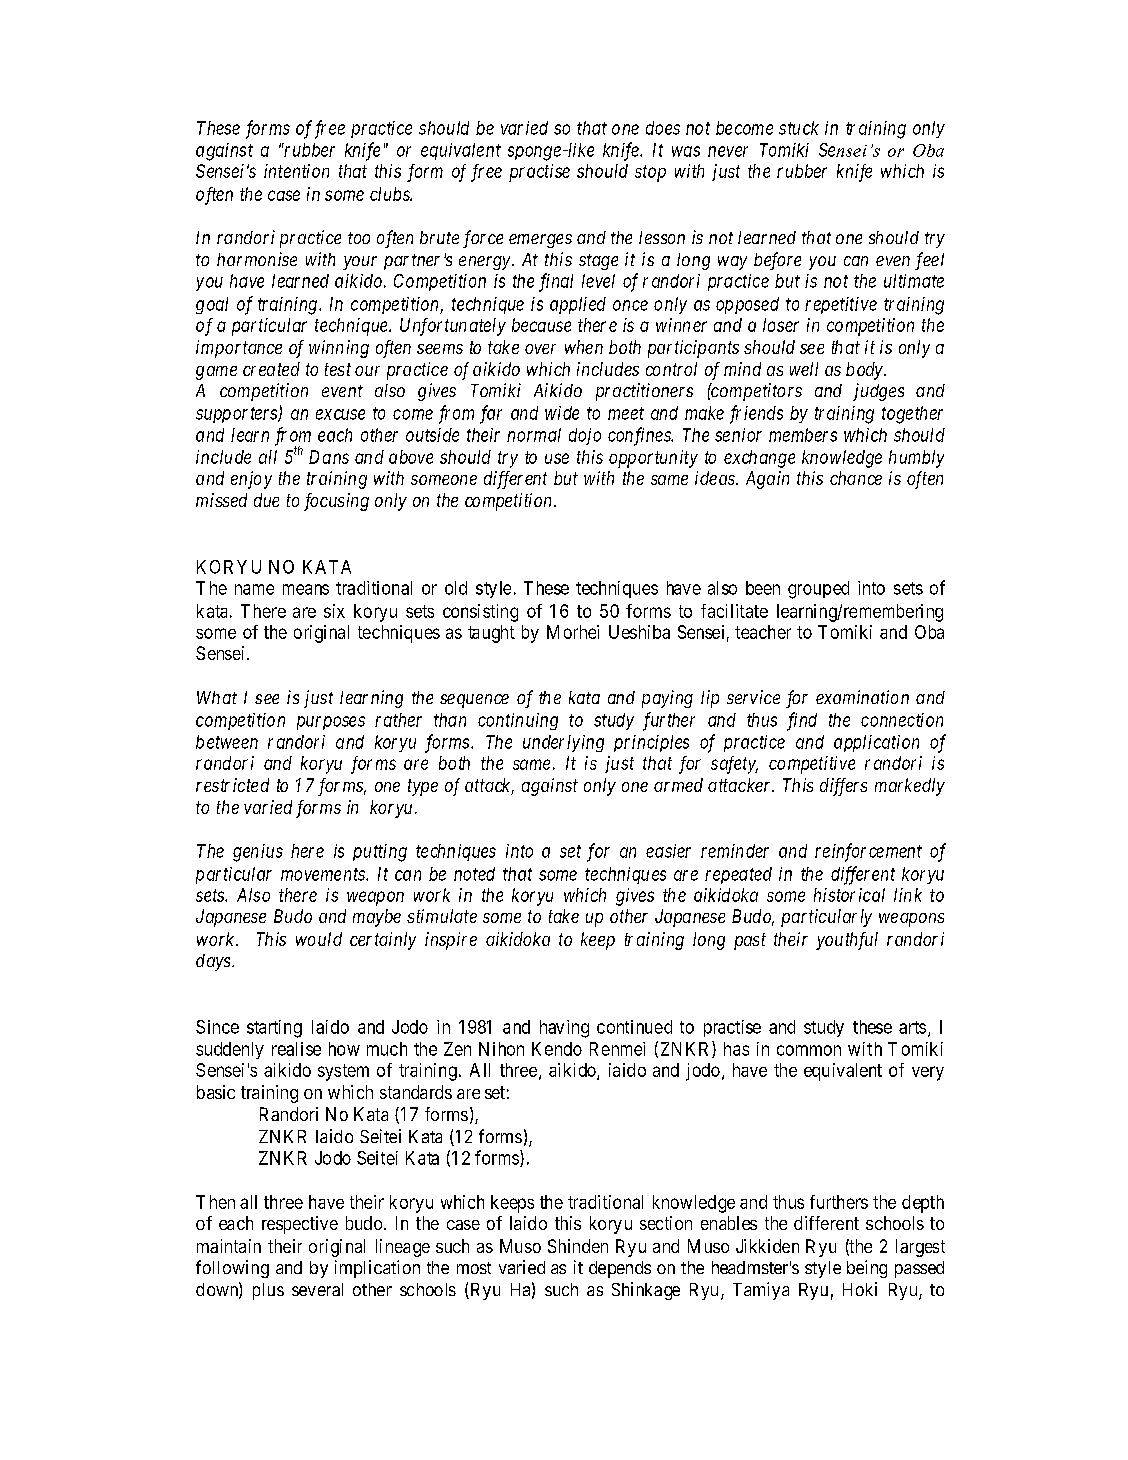 The width and height of the screenshot is (1128, 1460). I want to click on intention, so click(296, 171).
